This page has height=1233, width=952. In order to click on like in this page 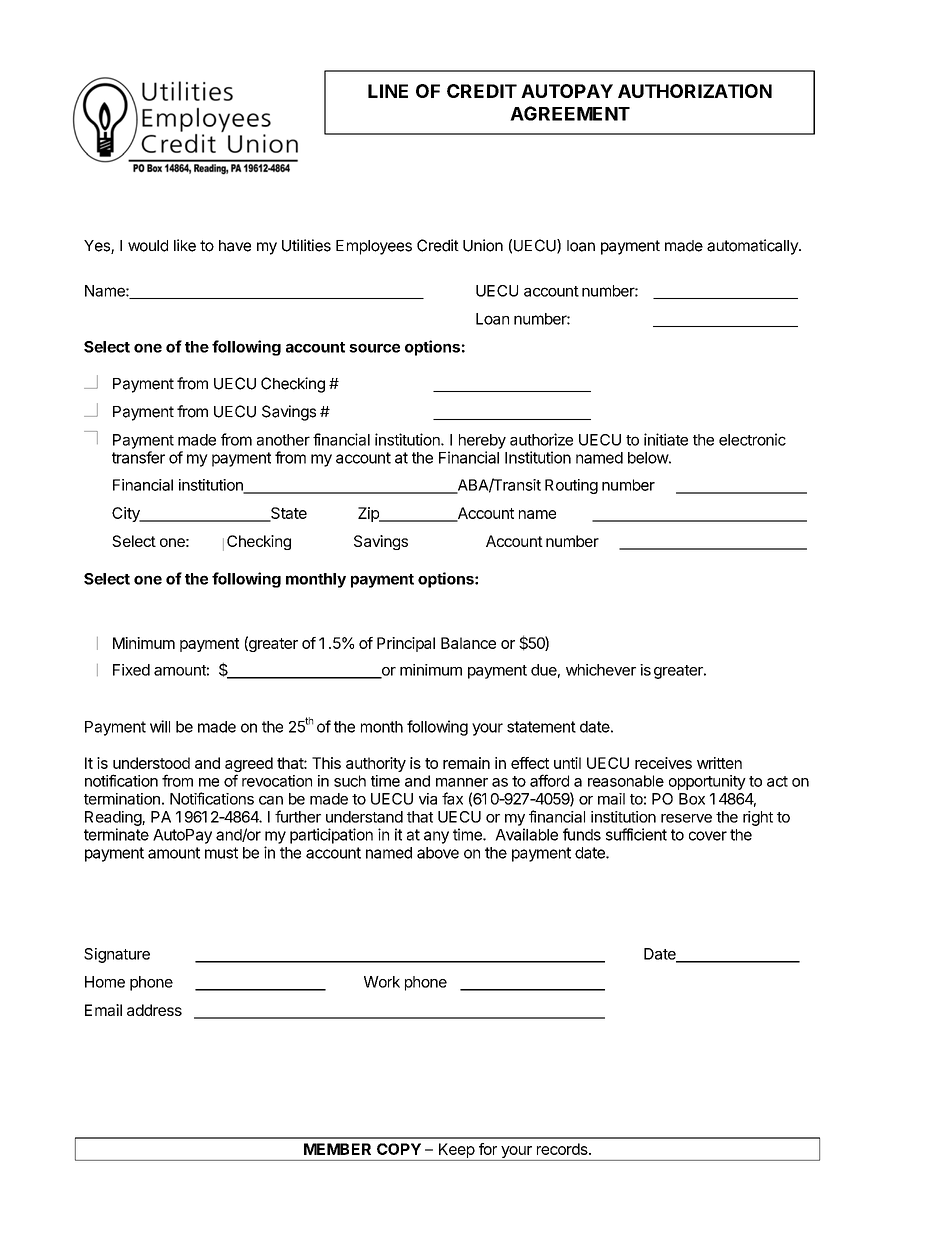, I will do `click(185, 245)`.
